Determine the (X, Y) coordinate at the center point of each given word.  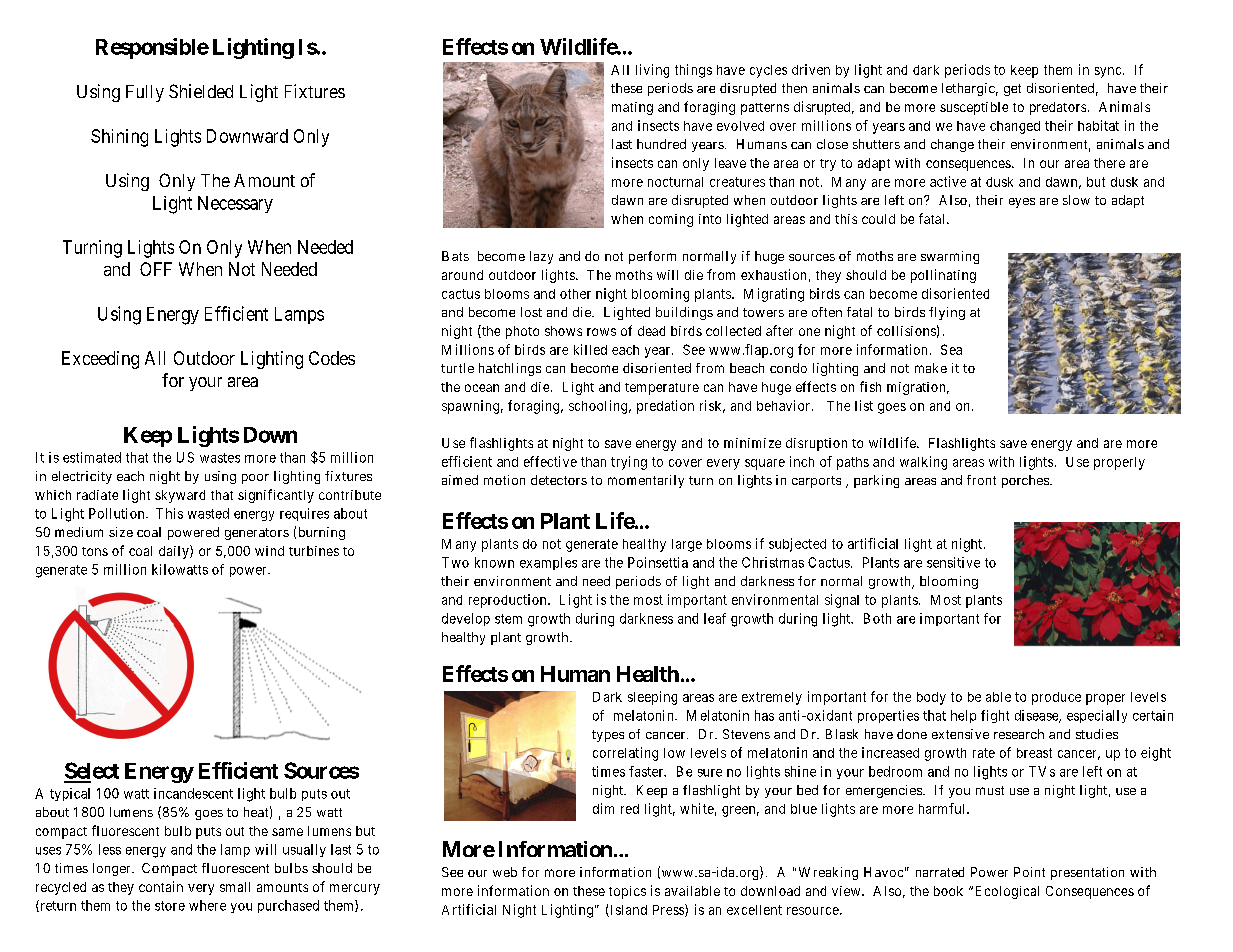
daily (175, 552)
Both (877, 618)
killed (590, 349)
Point (1029, 872)
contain (161, 886)
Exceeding (100, 360)
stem (508, 619)
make (931, 368)
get (1012, 90)
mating (632, 108)
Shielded (201, 91)
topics (627, 892)
